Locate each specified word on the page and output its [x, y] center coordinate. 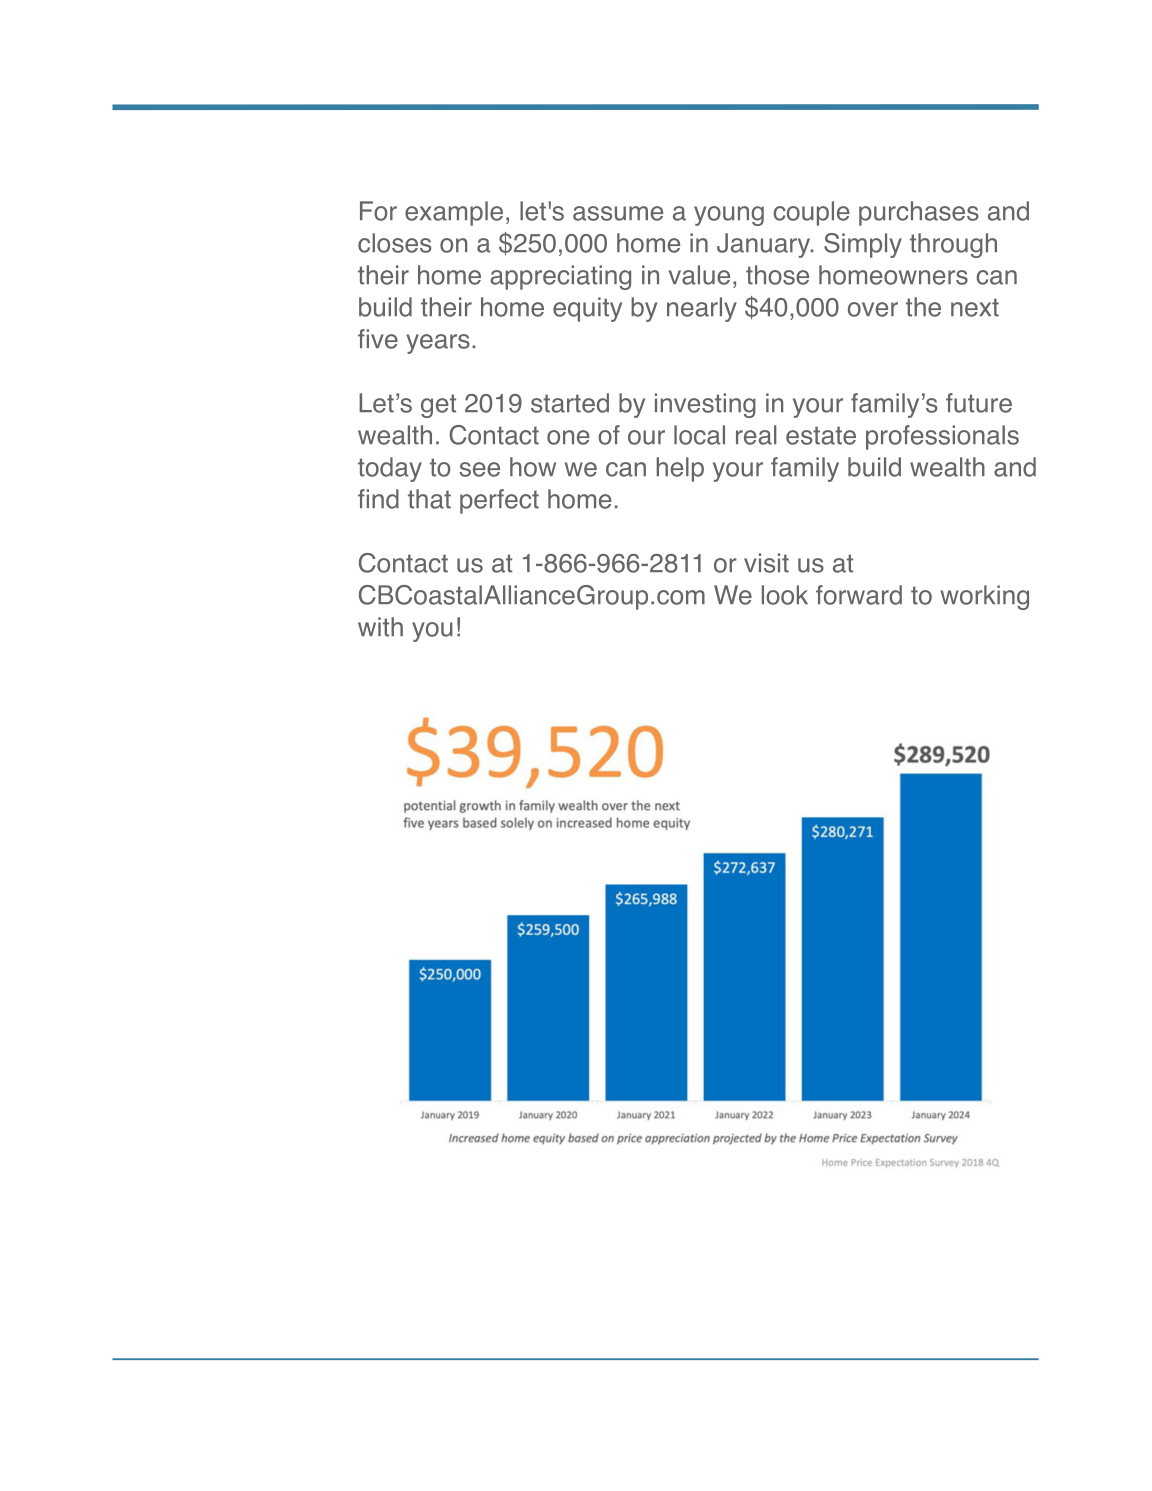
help [680, 469]
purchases [919, 213]
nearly [702, 309]
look [785, 595]
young [729, 216]
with [380, 627]
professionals [942, 437]
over [873, 309]
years [438, 344]
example [454, 213]
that [429, 499]
